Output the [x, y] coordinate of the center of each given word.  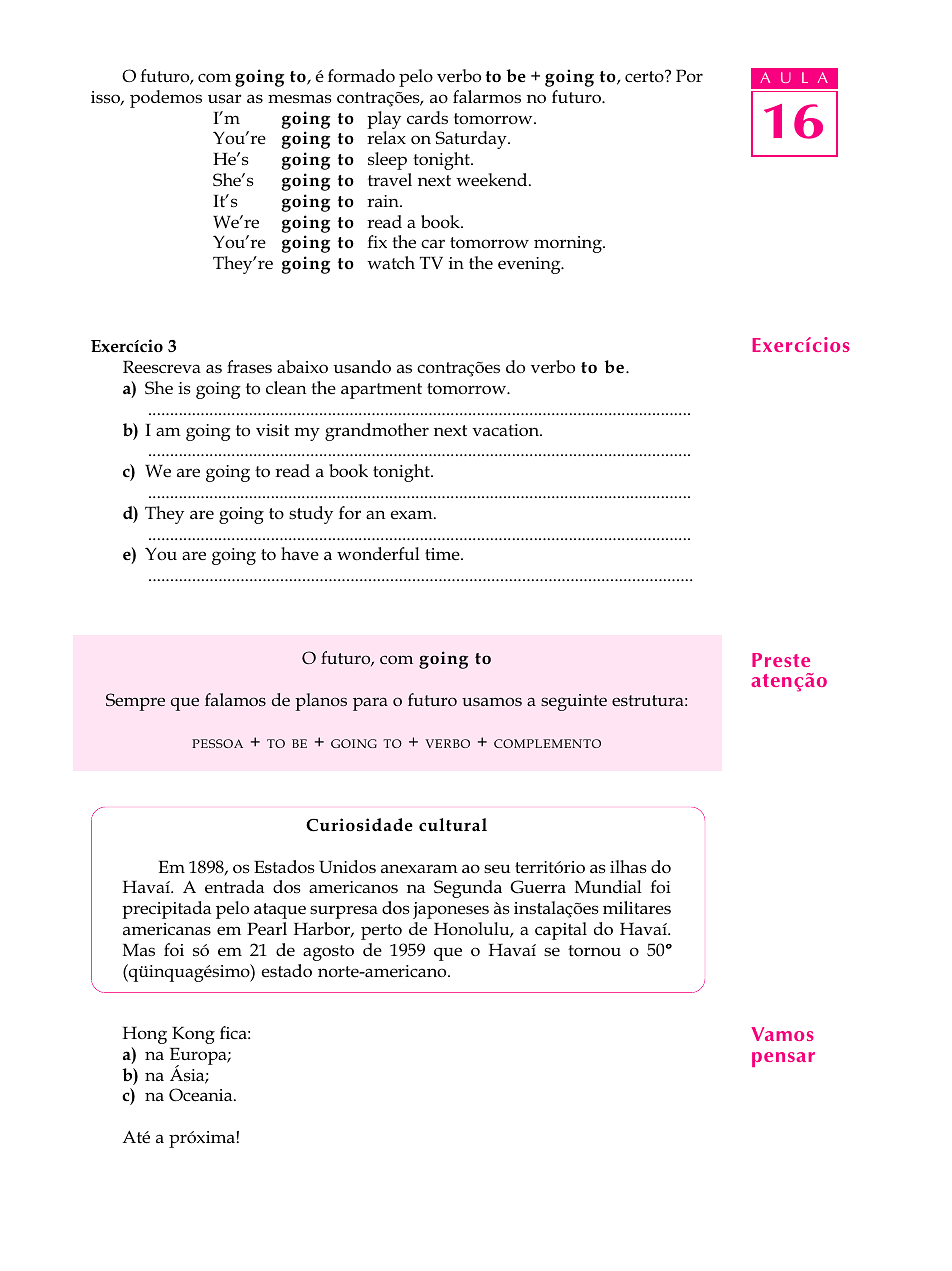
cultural [453, 825]
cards [427, 118]
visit [272, 430]
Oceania [202, 1095]
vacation [507, 430]
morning [569, 244]
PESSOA [217, 743]
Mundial [608, 886]
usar [225, 99]
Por [689, 75]
